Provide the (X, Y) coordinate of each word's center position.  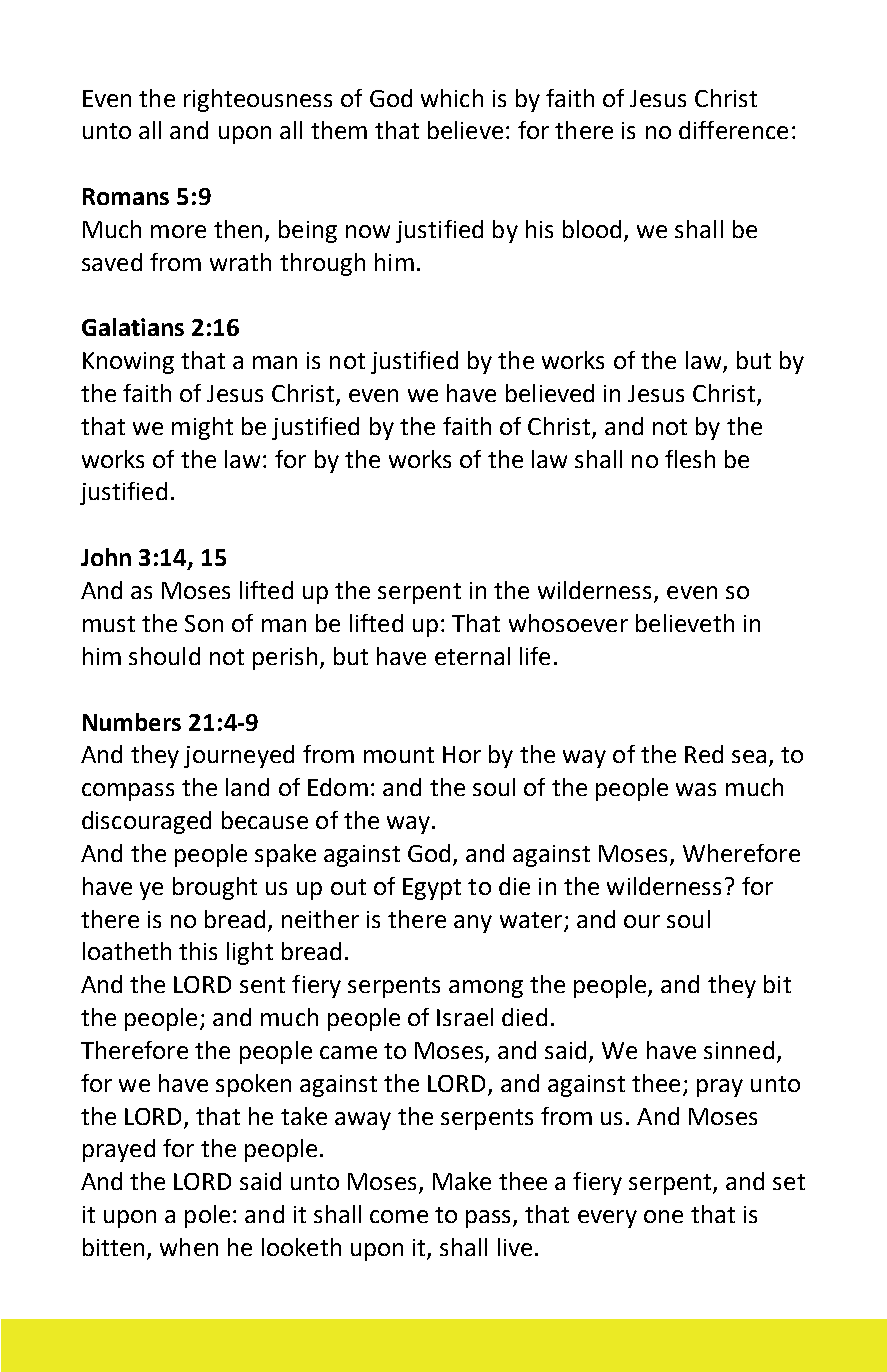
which (452, 98)
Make (462, 1181)
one (663, 1216)
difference (733, 130)
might (202, 428)
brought (215, 888)
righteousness (258, 100)
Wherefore (741, 853)
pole (207, 1216)
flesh (690, 459)
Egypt (432, 889)
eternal (472, 656)
